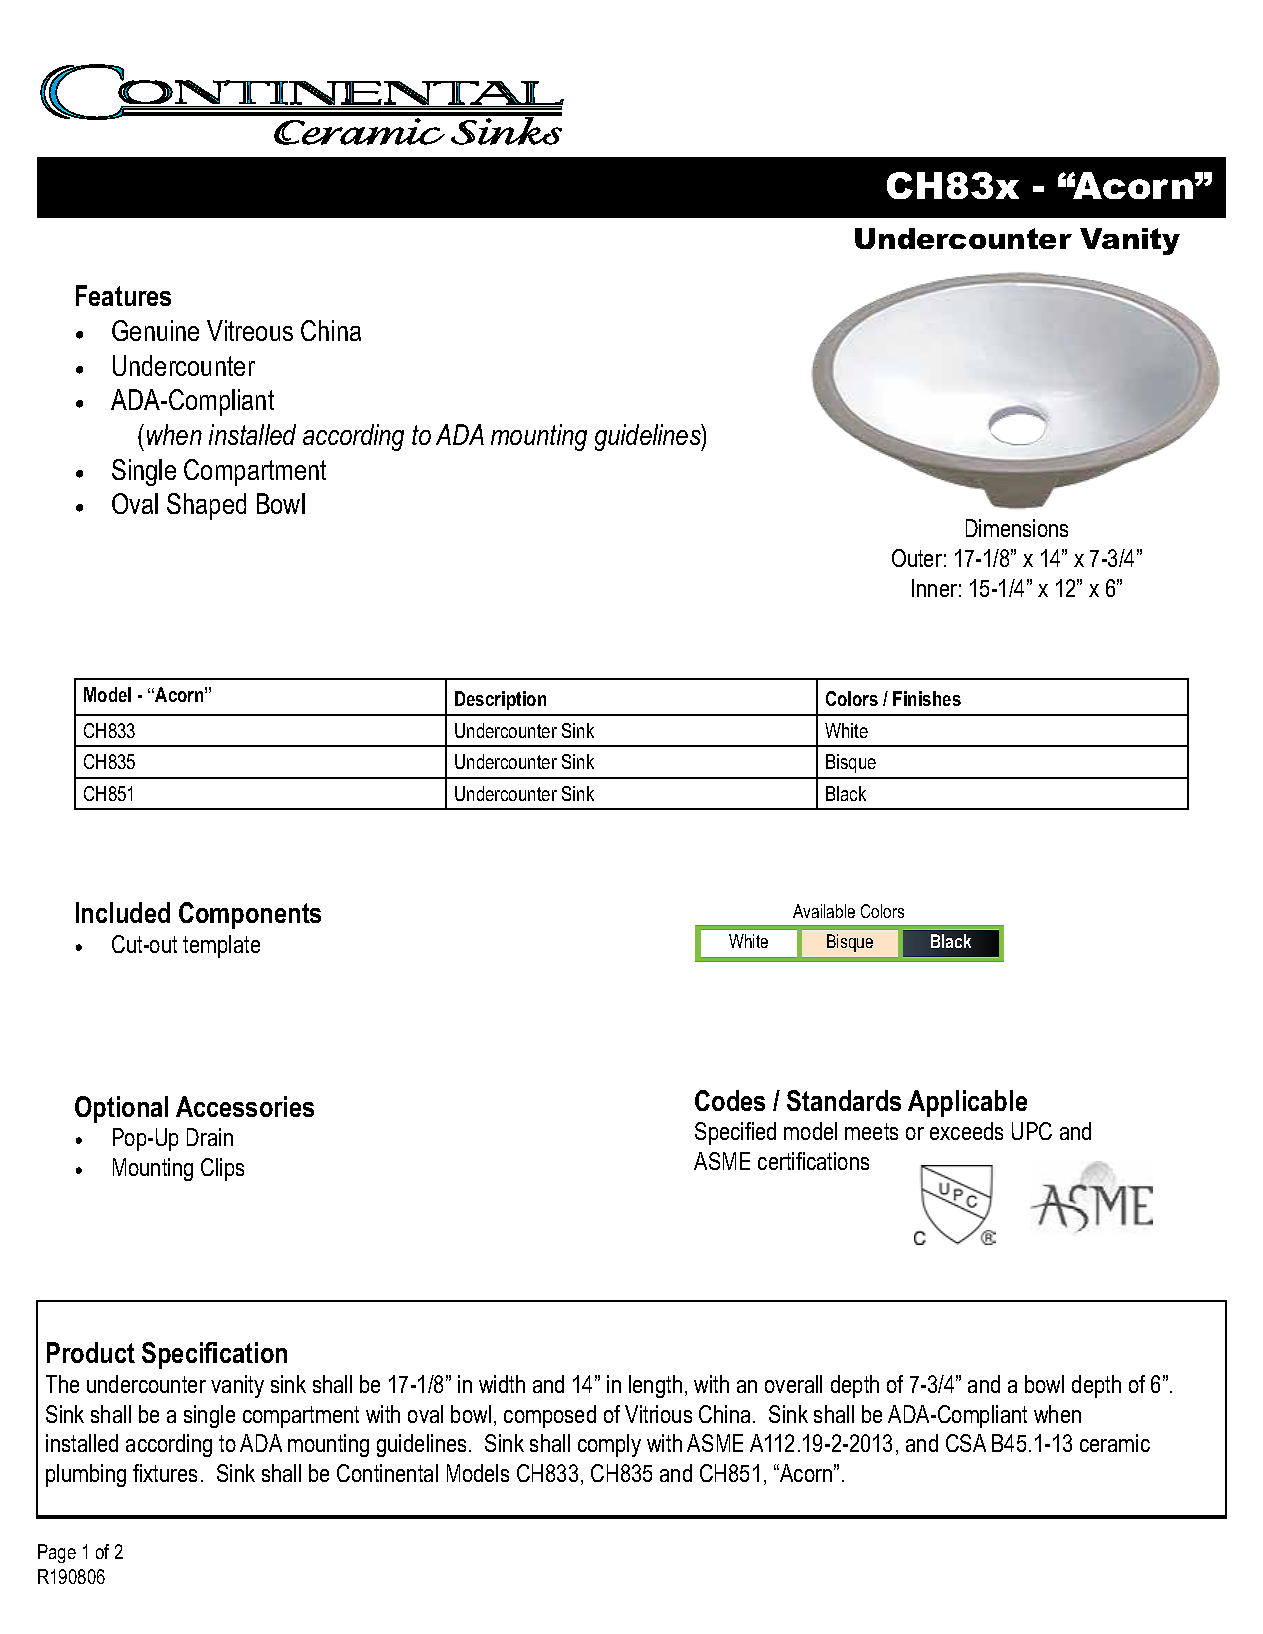 The image size is (1263, 1634). I want to click on Finishes, so click(927, 698).
